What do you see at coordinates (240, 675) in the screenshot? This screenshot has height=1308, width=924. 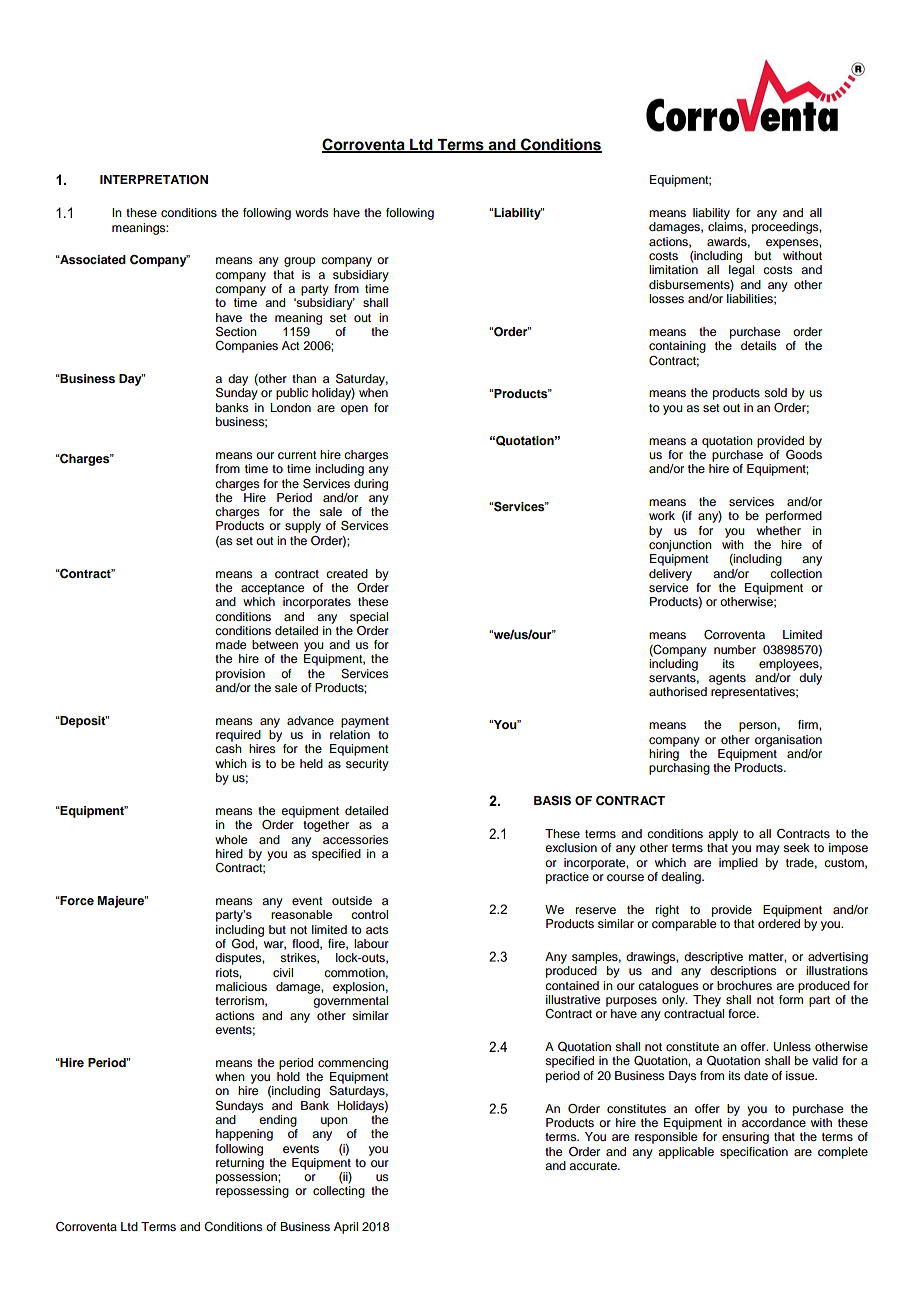 I see `provision` at bounding box center [240, 675].
